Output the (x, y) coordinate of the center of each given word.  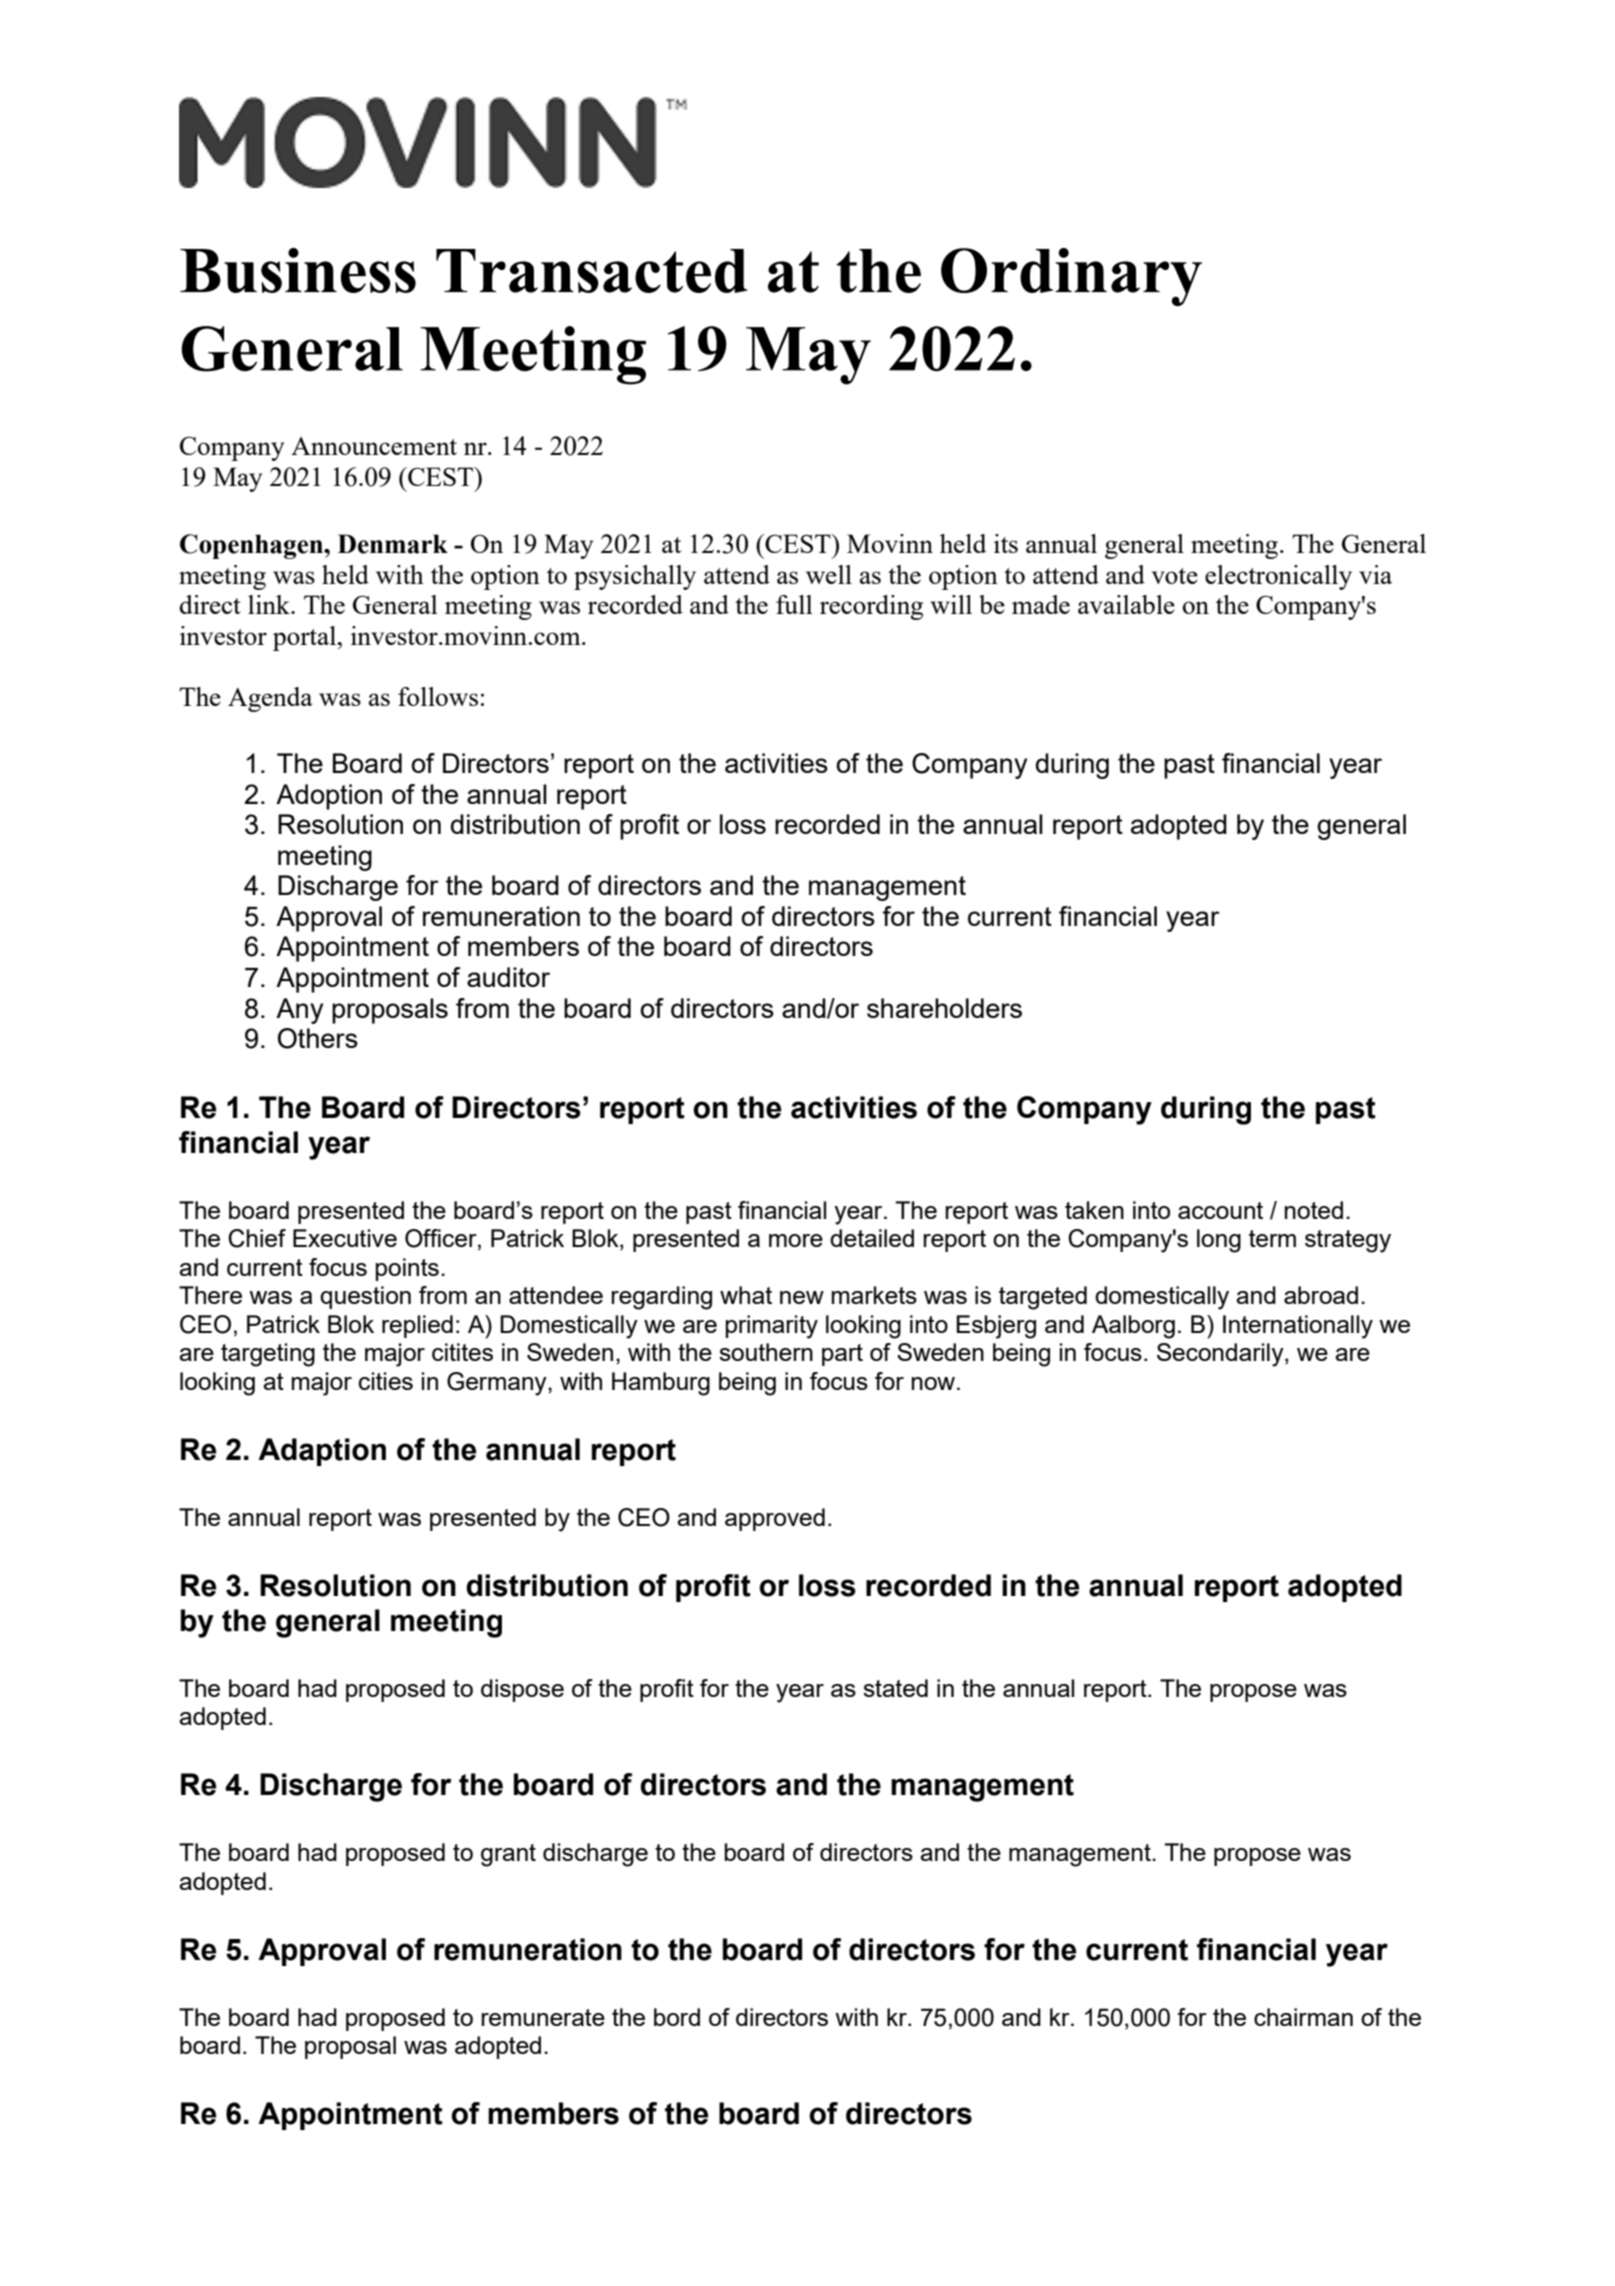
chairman (1303, 2017)
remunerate (543, 2017)
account (1220, 1210)
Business (298, 270)
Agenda (270, 699)
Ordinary (1071, 277)
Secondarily (1221, 1355)
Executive (345, 1238)
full (794, 604)
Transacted (591, 271)
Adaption (322, 1452)
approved (775, 1519)
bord (677, 2017)
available (1126, 604)
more (796, 1240)
